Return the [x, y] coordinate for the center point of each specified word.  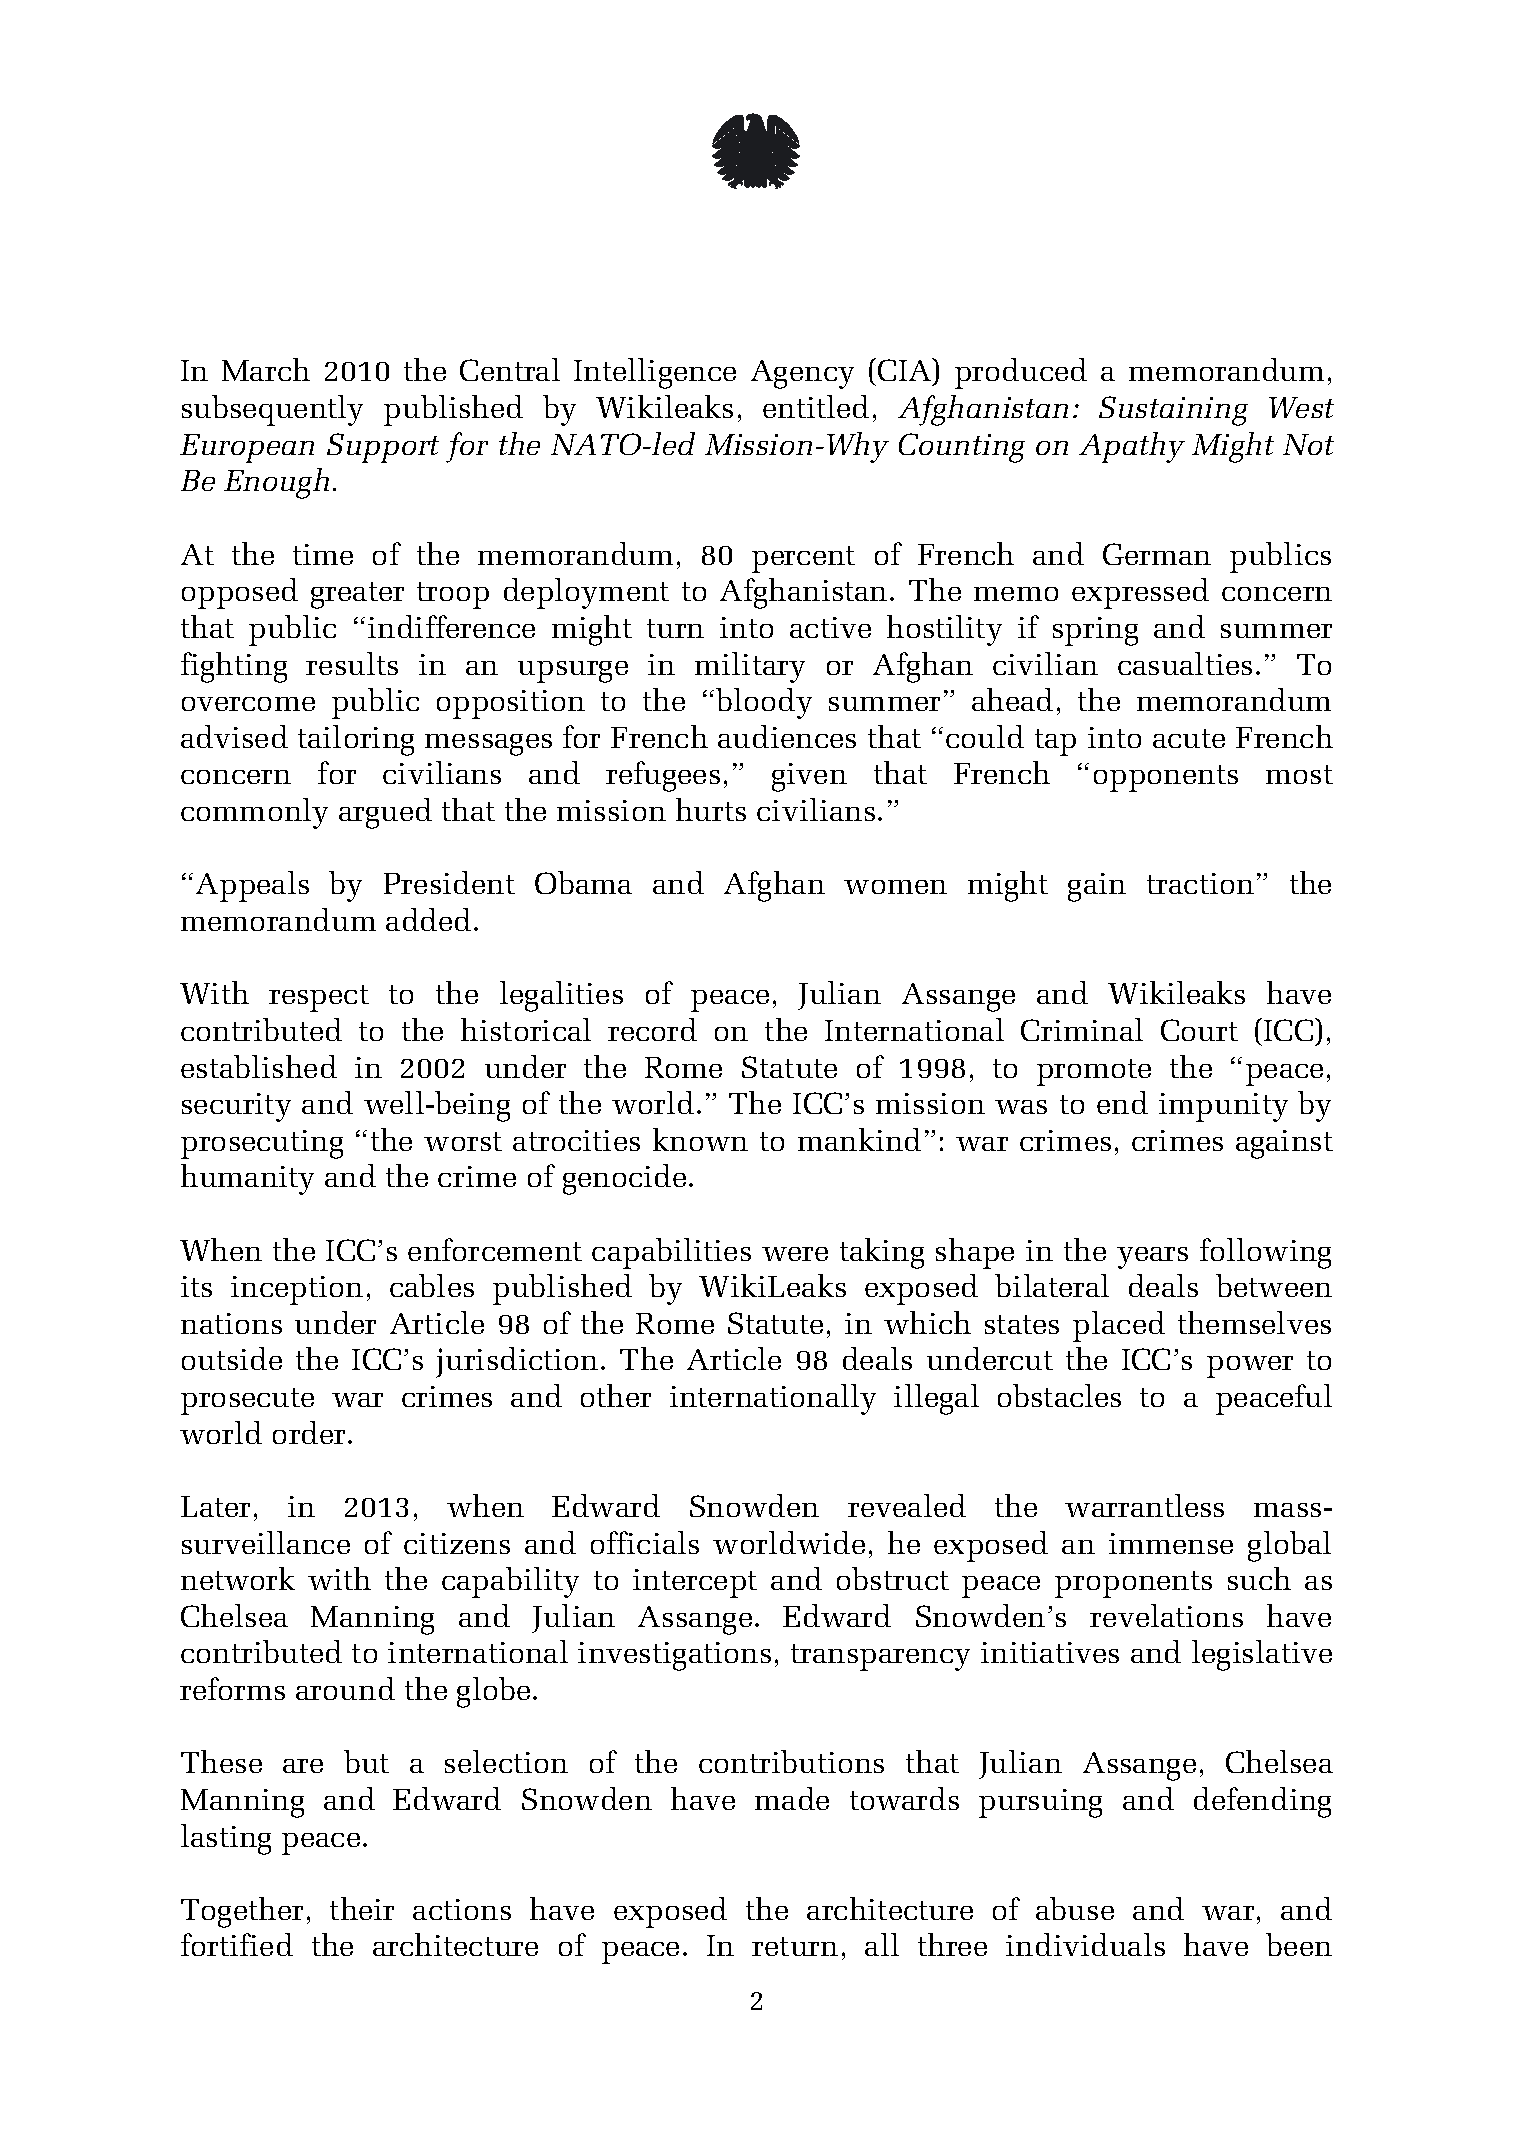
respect [319, 998]
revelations [1166, 1615]
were [795, 1254]
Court [1199, 1030]
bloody [764, 703]
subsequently [272, 410]
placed [1119, 1326]
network [238, 1578]
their [362, 1908]
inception [297, 1290]
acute [1189, 738]
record [652, 1029]
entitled [816, 406]
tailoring [356, 740]
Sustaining [1173, 411]
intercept [695, 1583]
